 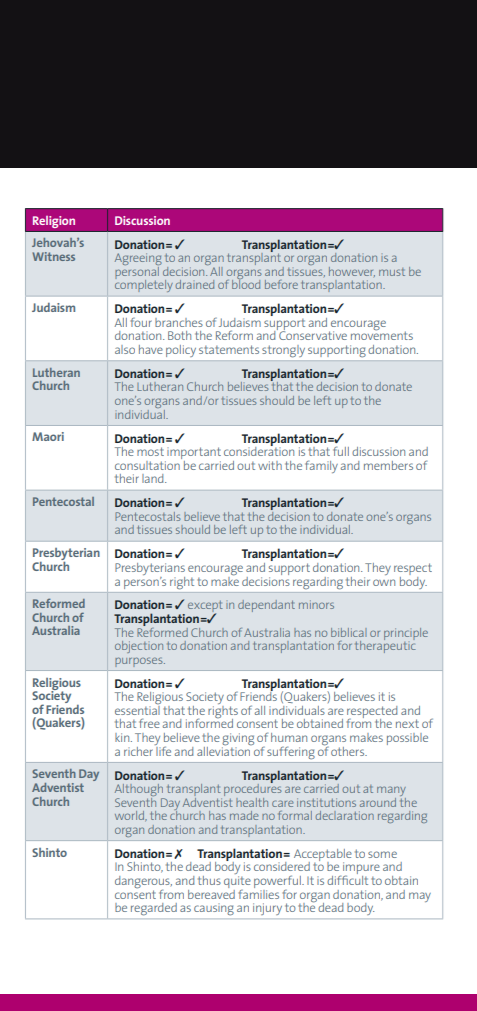 What do you see at coordinates (143, 883) in the image?
I see `dangerous` at bounding box center [143, 883].
